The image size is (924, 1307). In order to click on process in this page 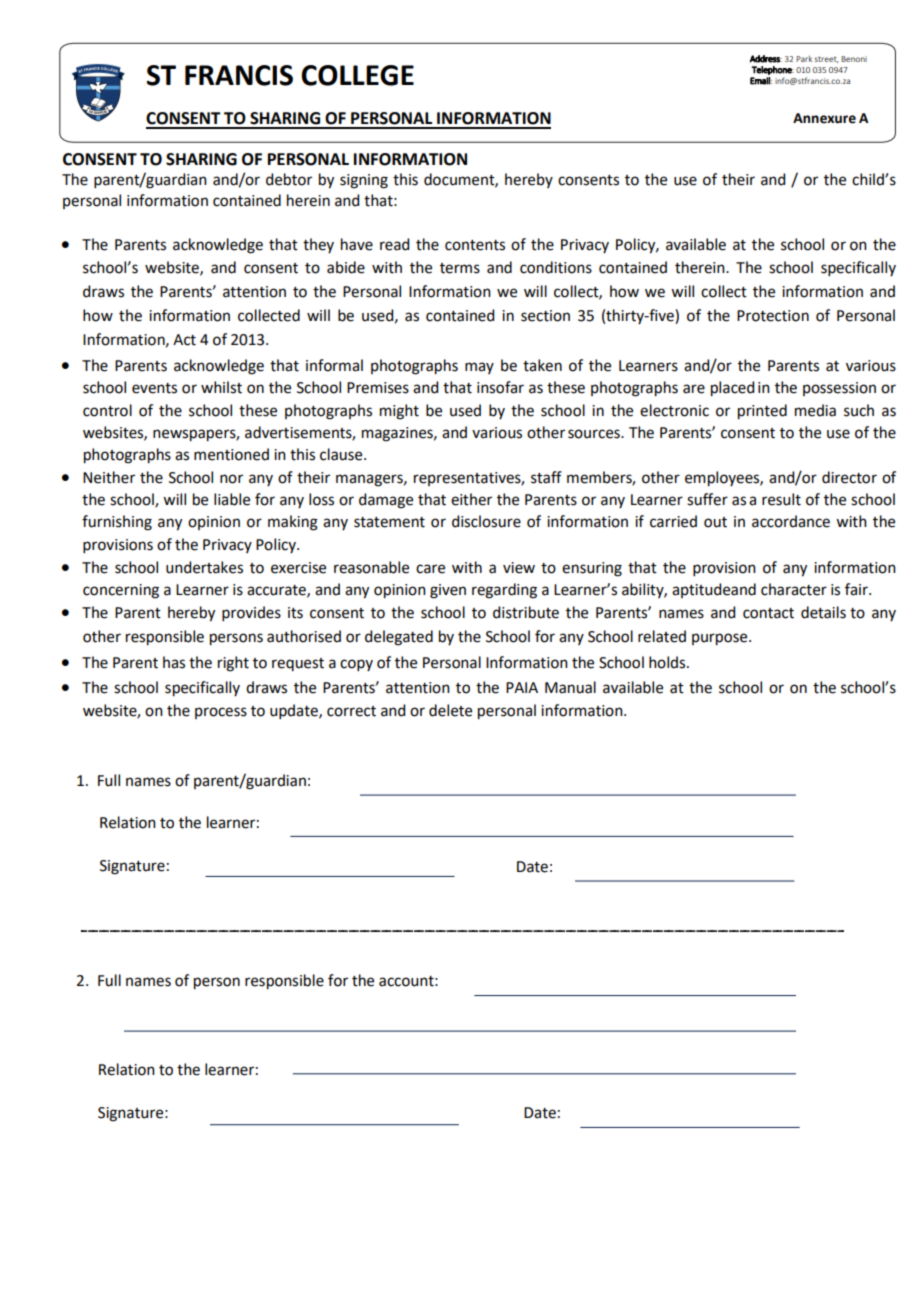, I will do `click(221, 713)`.
